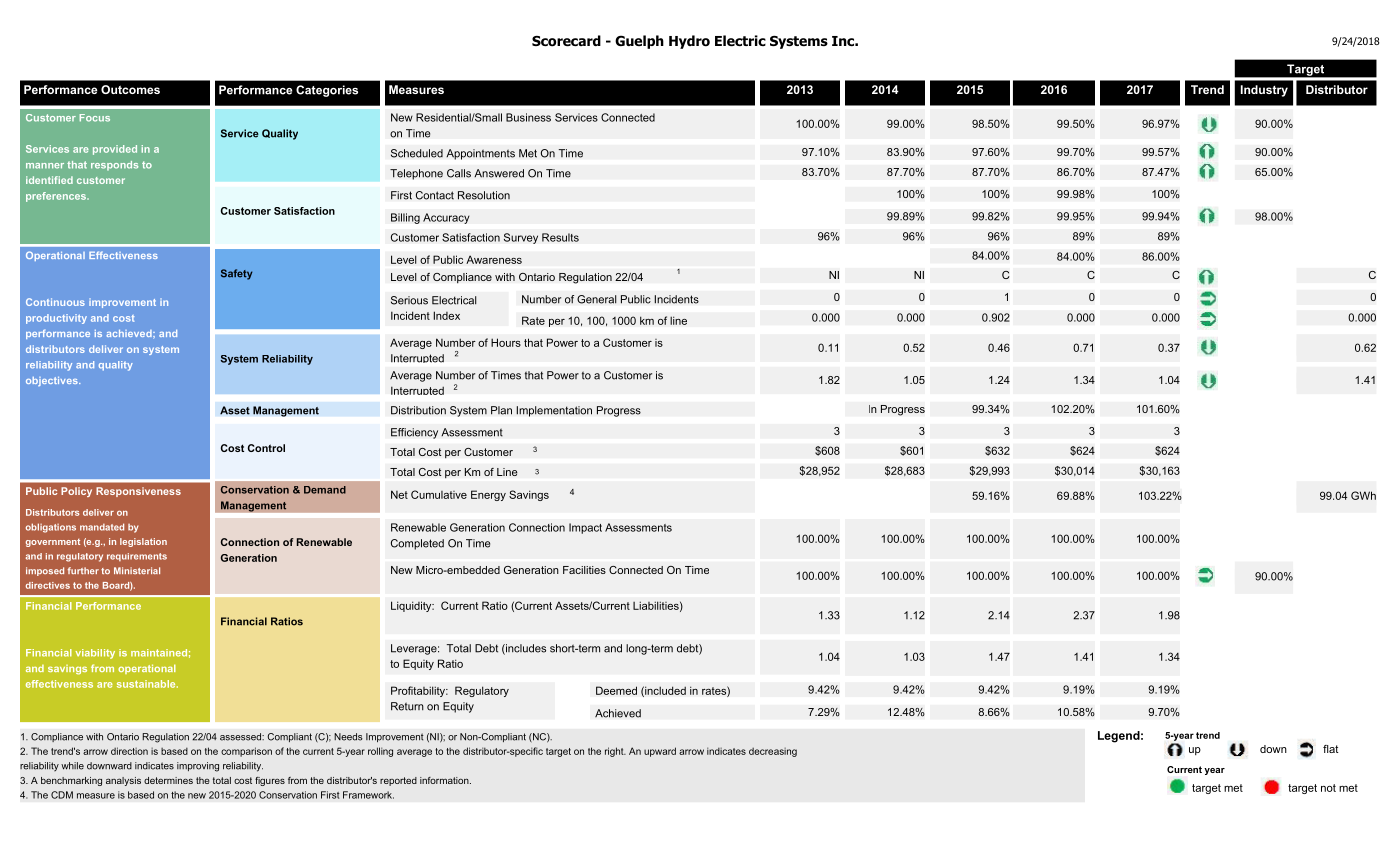  What do you see at coordinates (689, 42) in the screenshot?
I see `Hydro` at bounding box center [689, 42].
